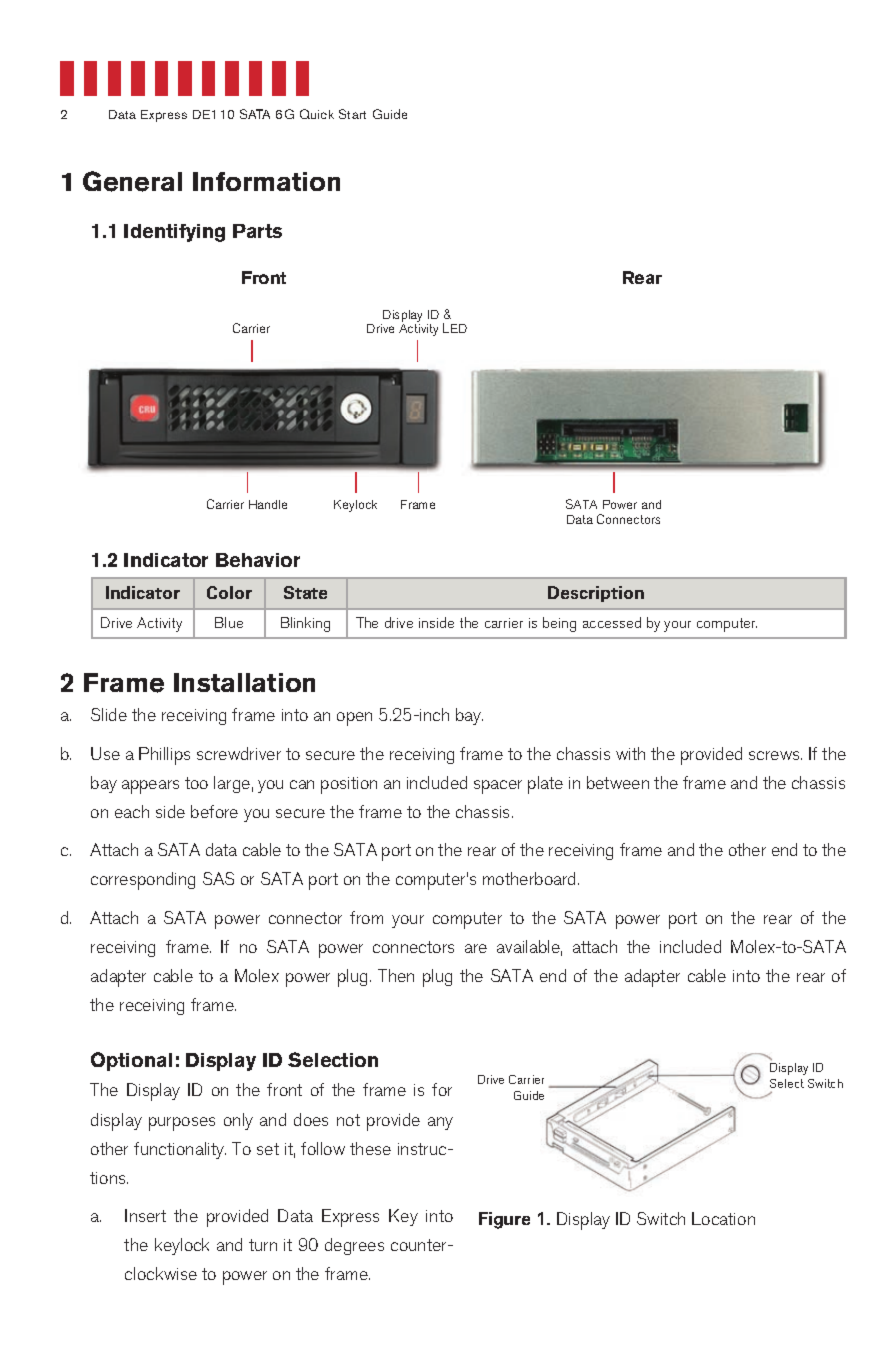 Image resolution: width=887 pixels, height=1372 pixels. I want to click on LED, so click(455, 328).
